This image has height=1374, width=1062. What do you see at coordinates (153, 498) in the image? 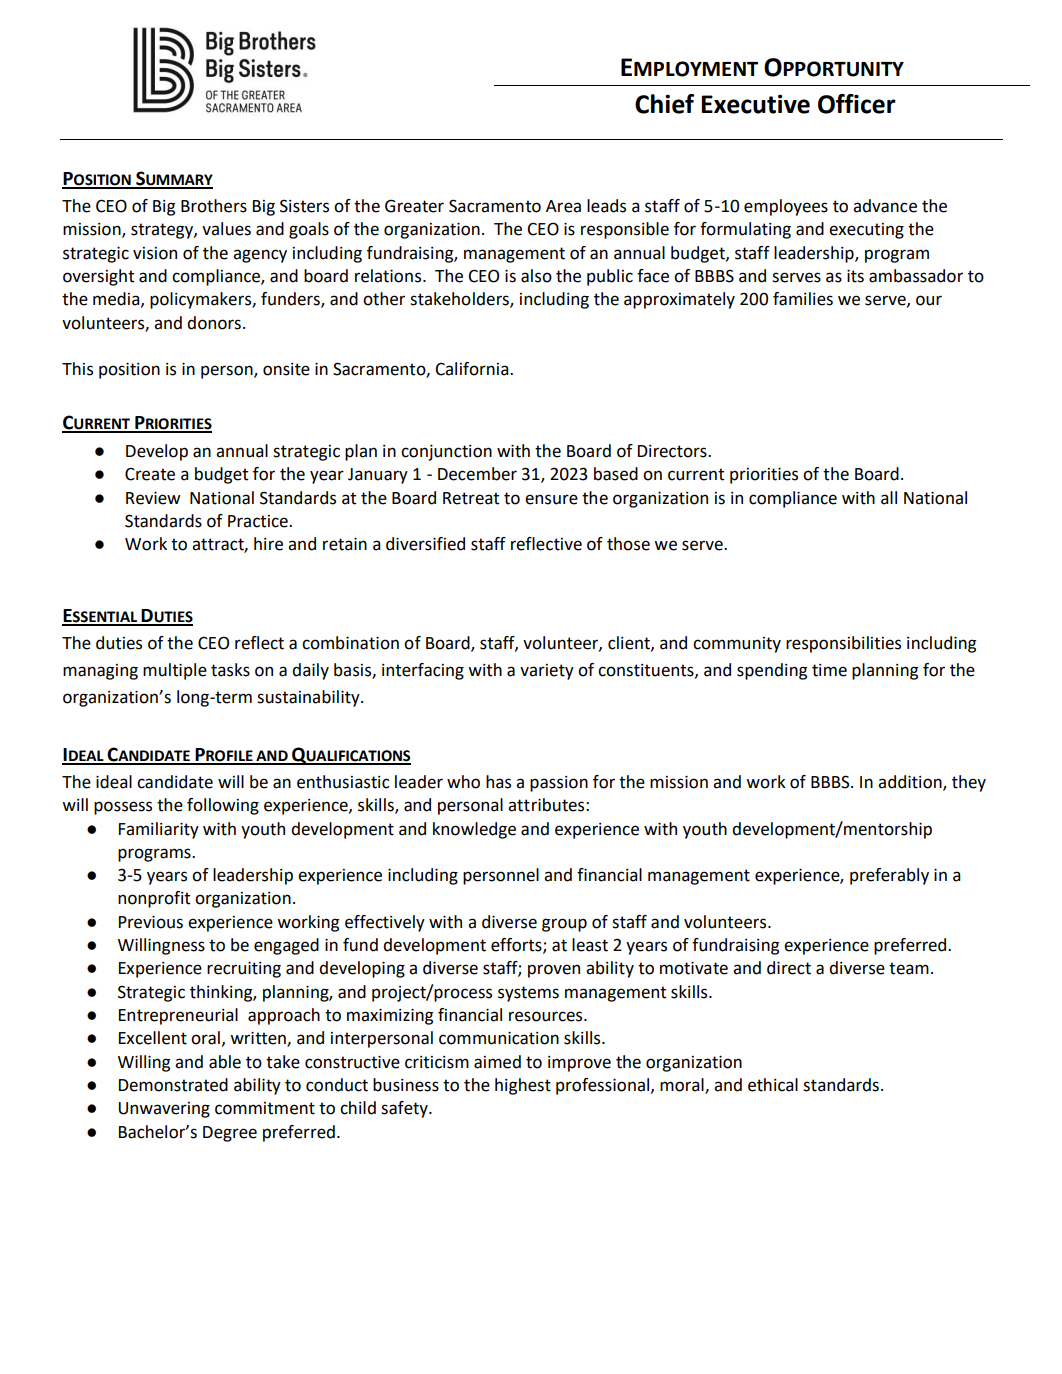
I see `Review` at bounding box center [153, 498].
